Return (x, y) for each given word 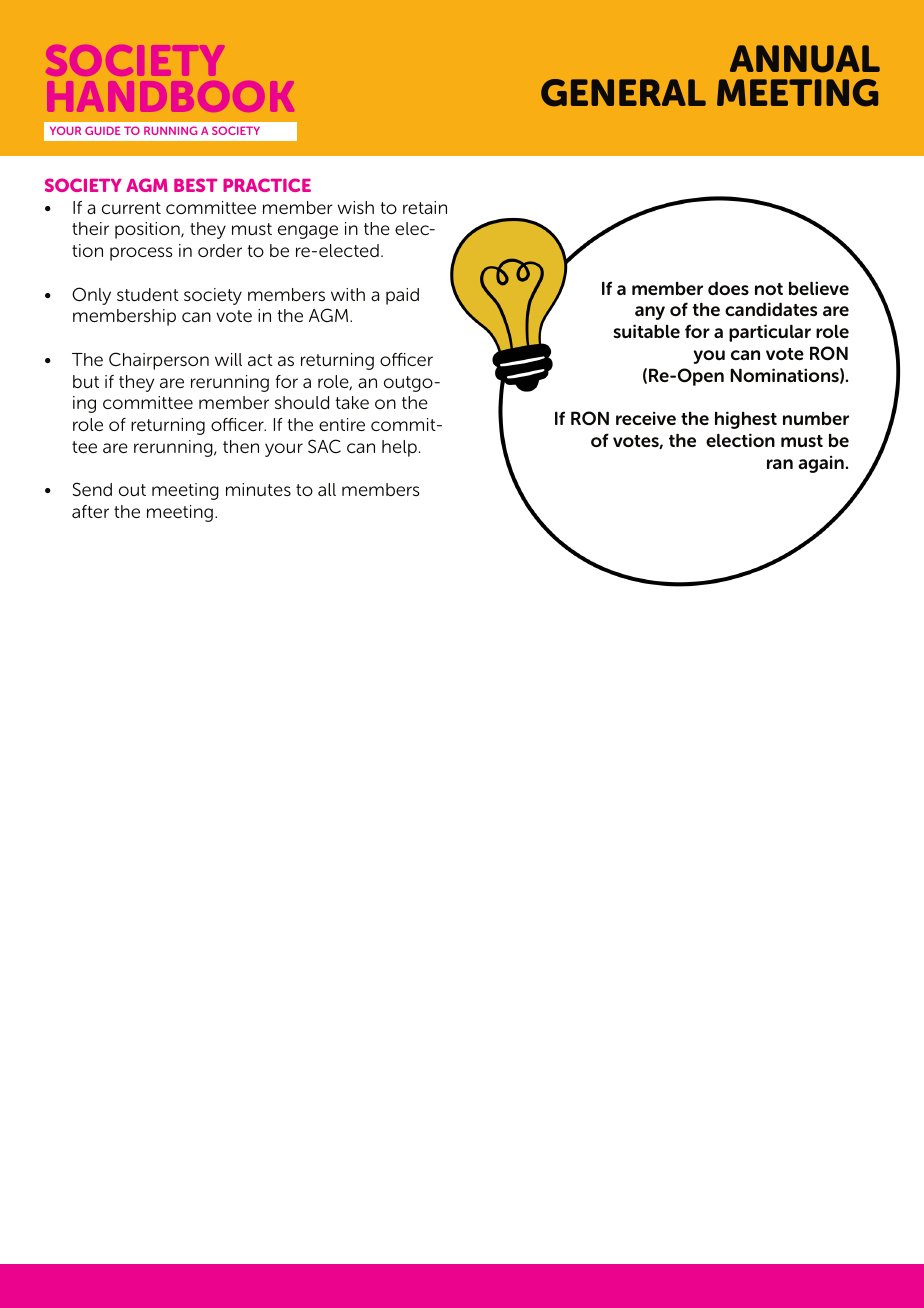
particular (770, 333)
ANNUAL (805, 59)
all (327, 489)
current (131, 208)
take (352, 402)
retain (425, 207)
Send (92, 489)
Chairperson (159, 361)
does (728, 288)
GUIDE (103, 130)
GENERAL (623, 93)
